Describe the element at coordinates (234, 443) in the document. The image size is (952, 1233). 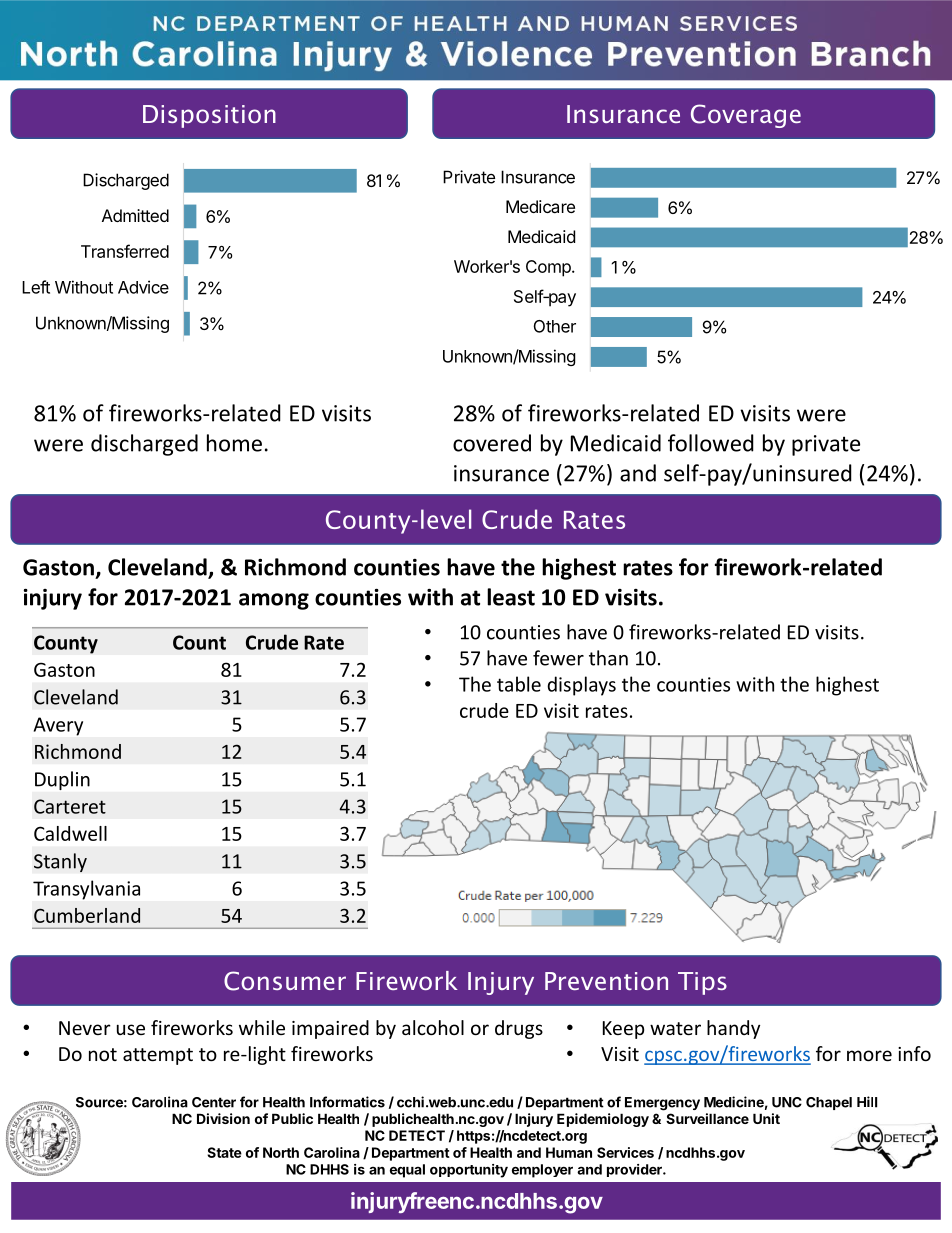
I see `home` at that location.
